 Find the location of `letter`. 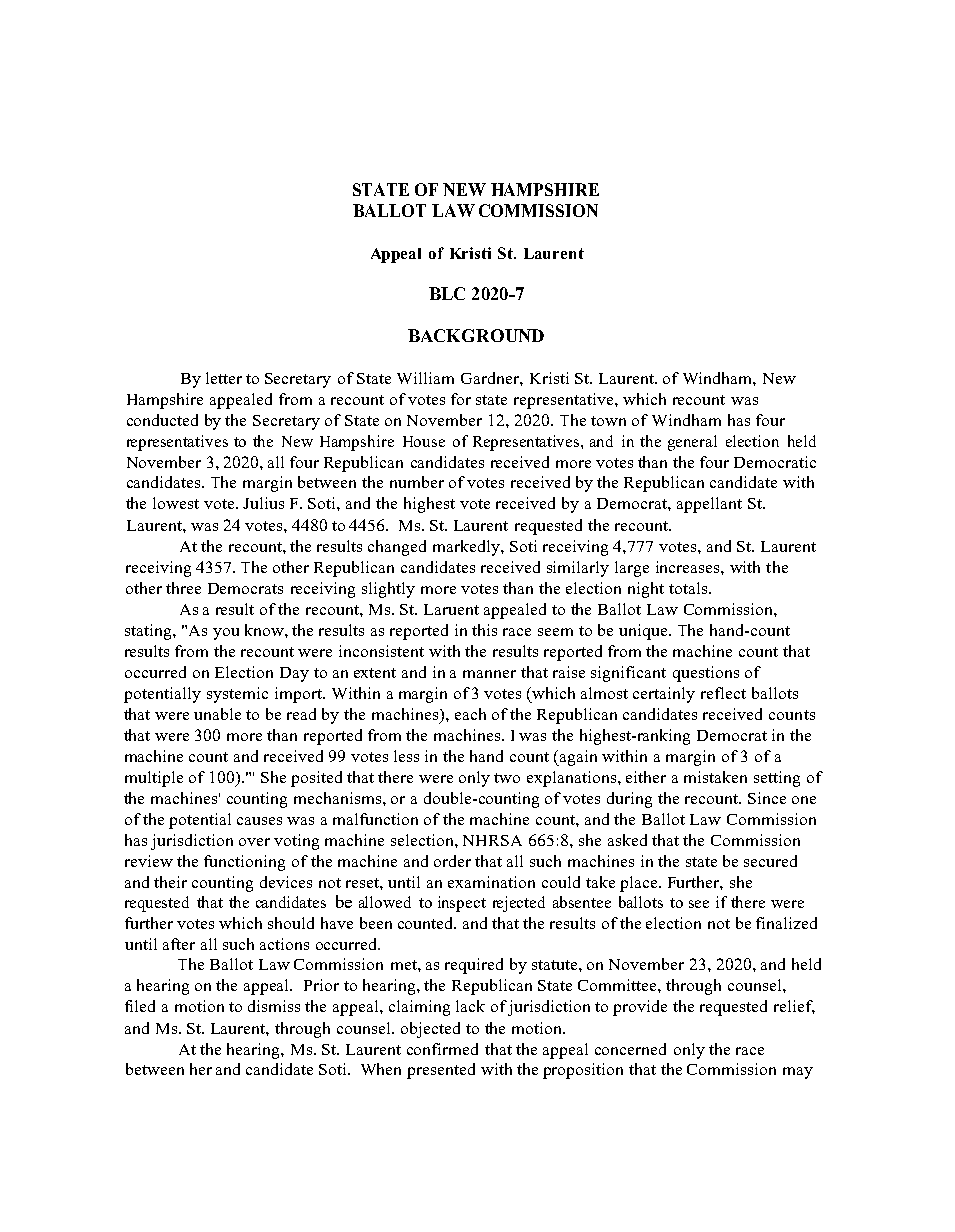

letter is located at coordinates (224, 378).
